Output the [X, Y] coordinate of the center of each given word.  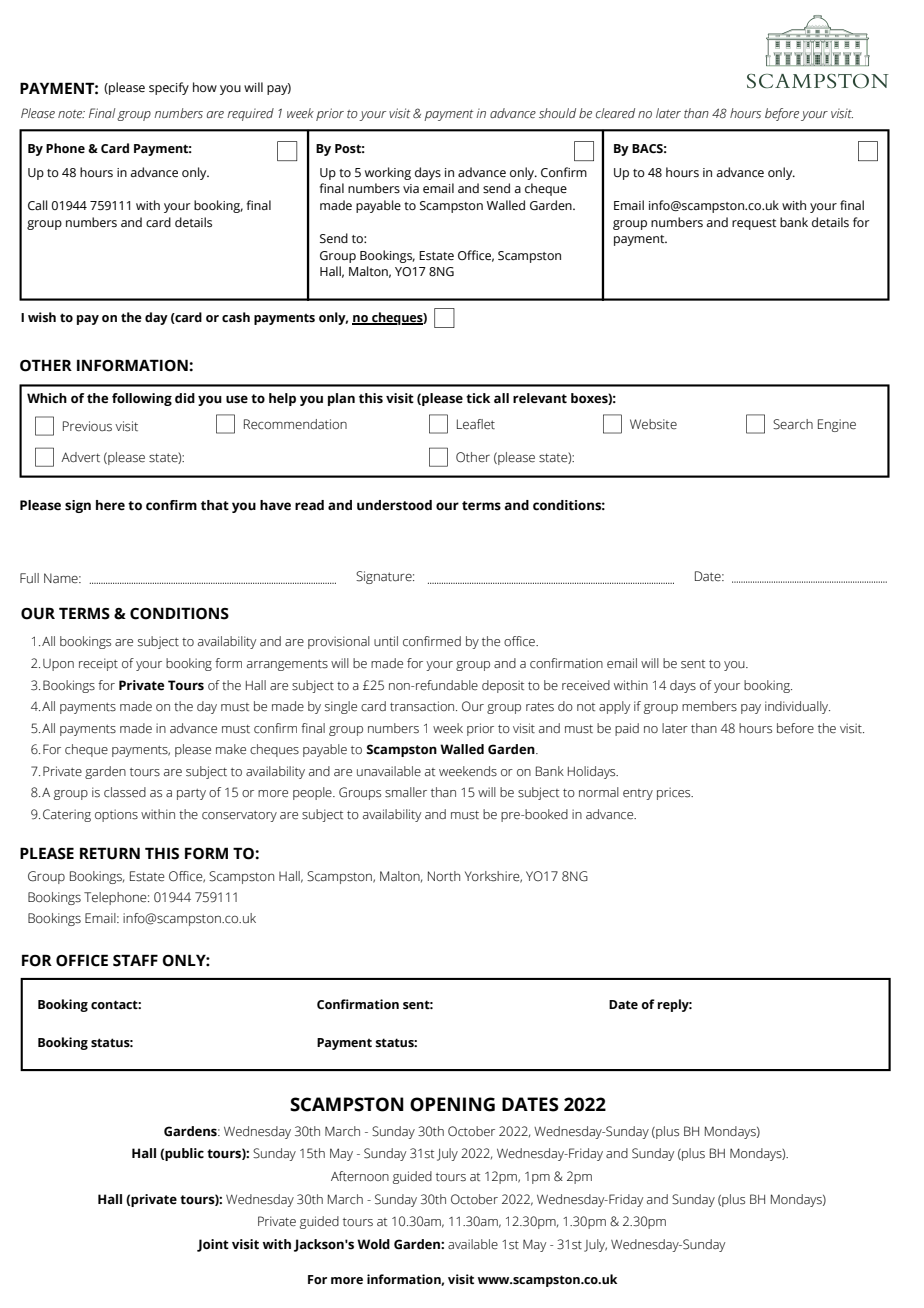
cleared [615, 113]
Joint [213, 1245]
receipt [98, 664]
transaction [423, 706]
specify [169, 88]
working [388, 173]
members [709, 706]
